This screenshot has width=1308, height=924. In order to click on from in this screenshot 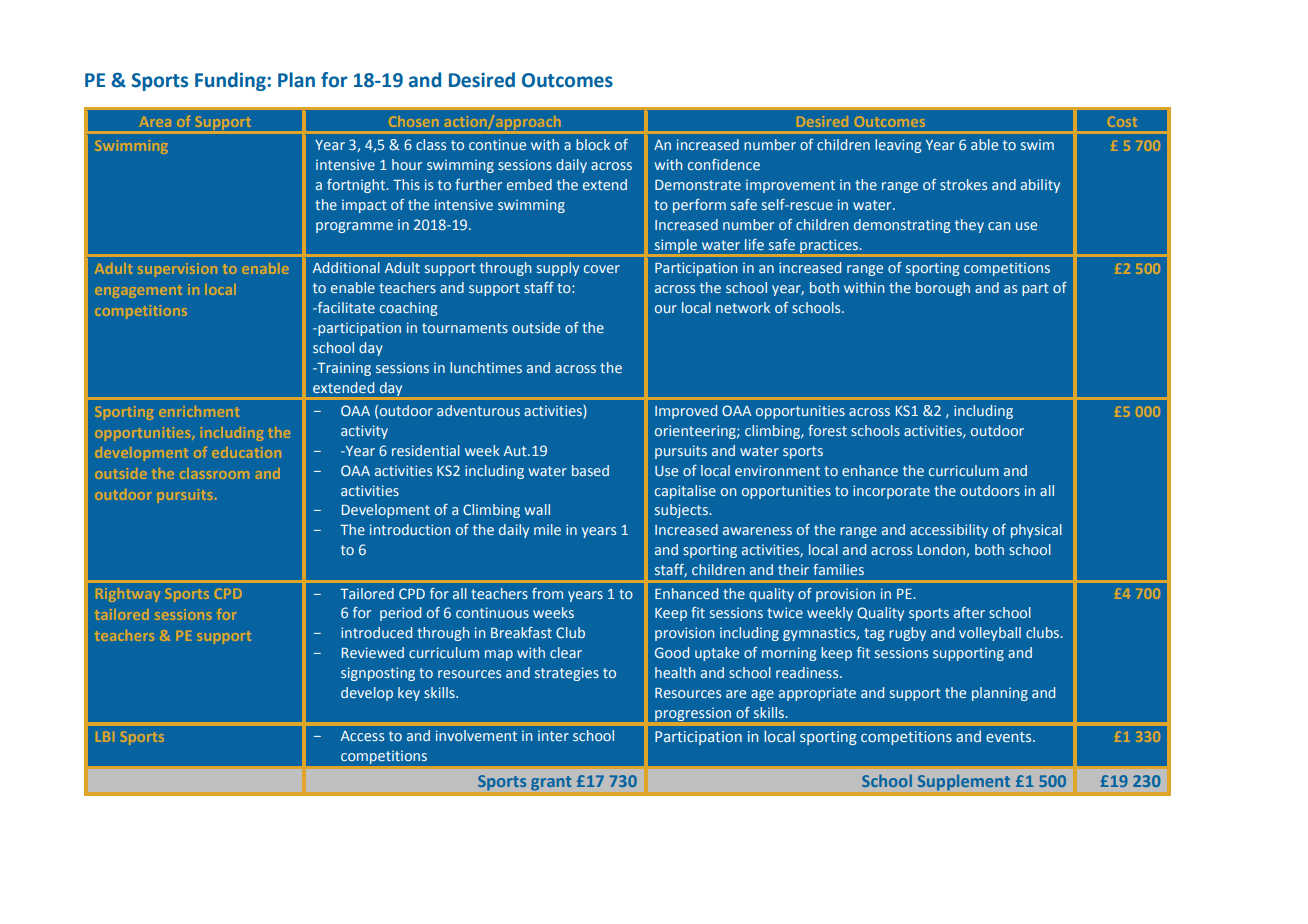, I will do `click(547, 593)`.
